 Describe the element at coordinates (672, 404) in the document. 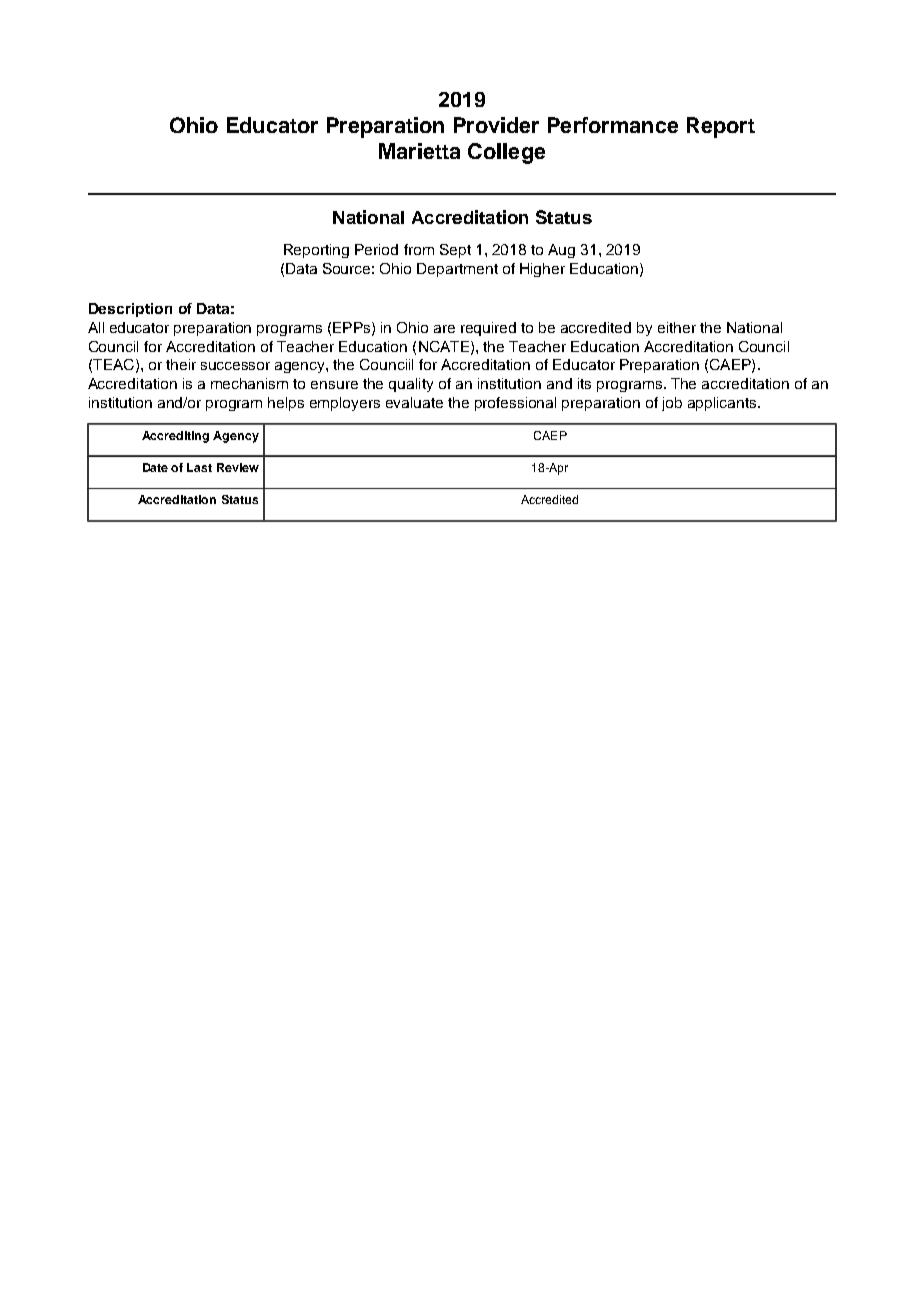

I see `job` at that location.
